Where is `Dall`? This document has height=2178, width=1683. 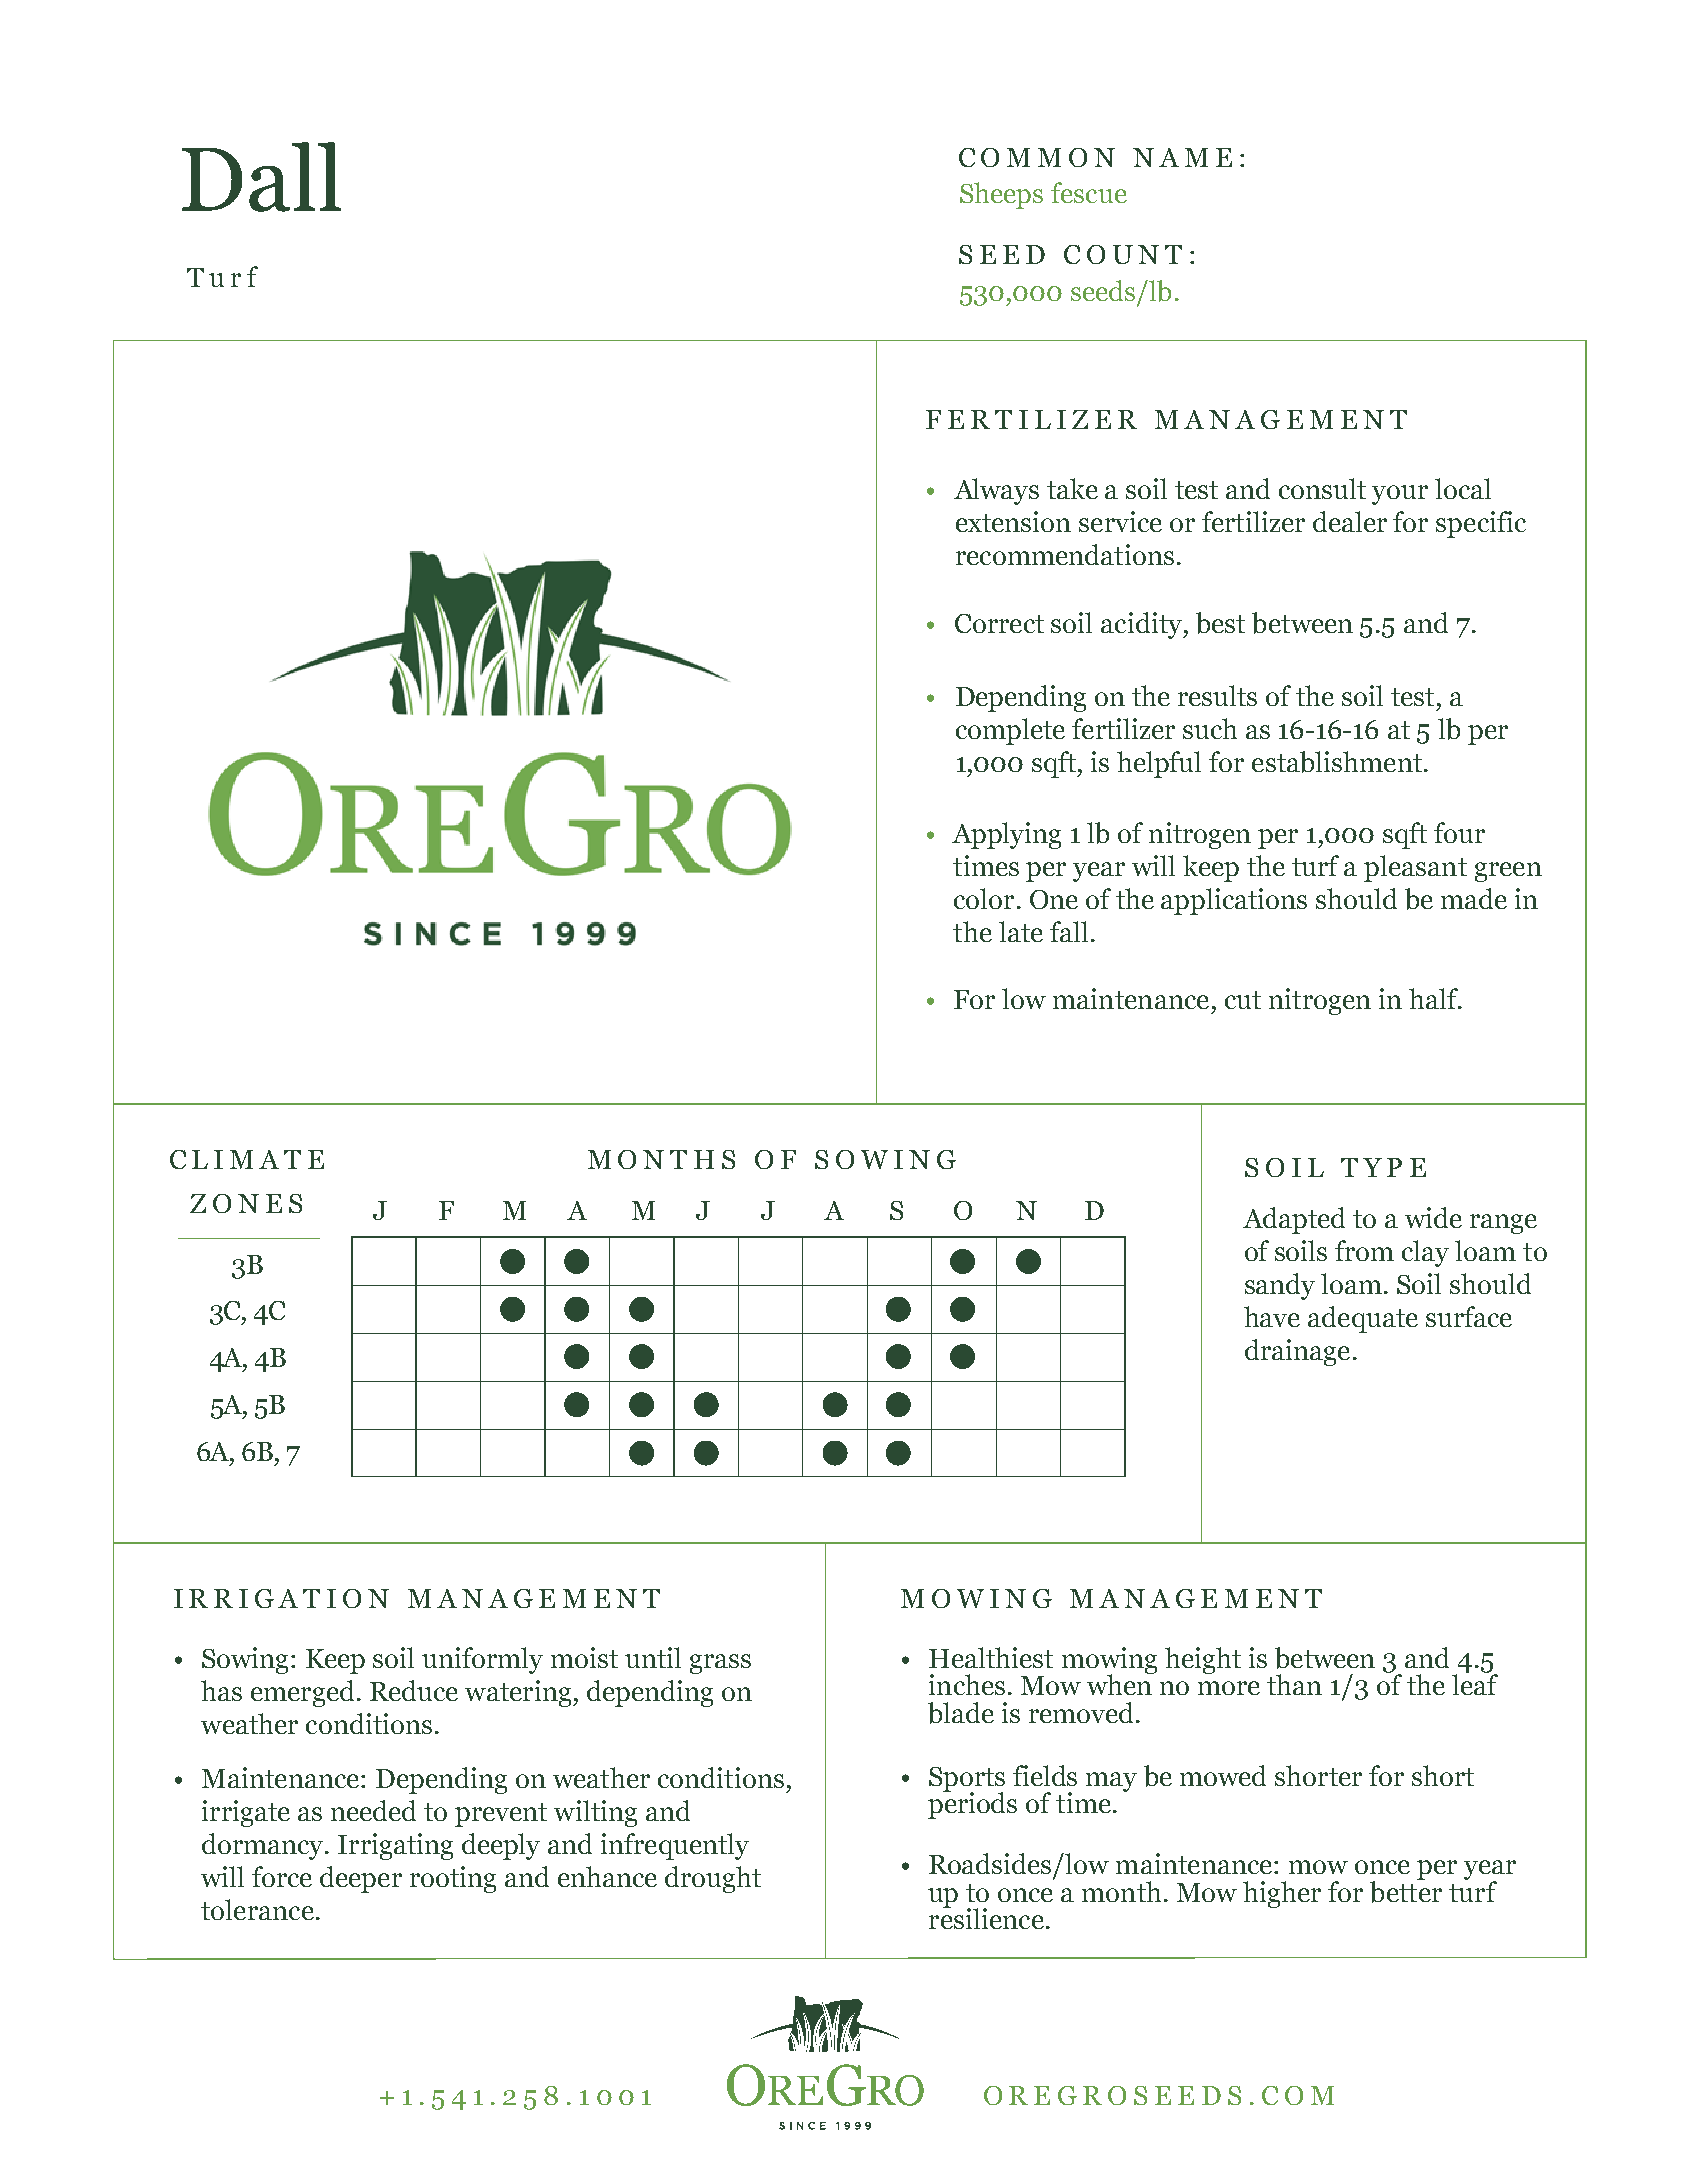 Dall is located at coordinates (261, 177).
